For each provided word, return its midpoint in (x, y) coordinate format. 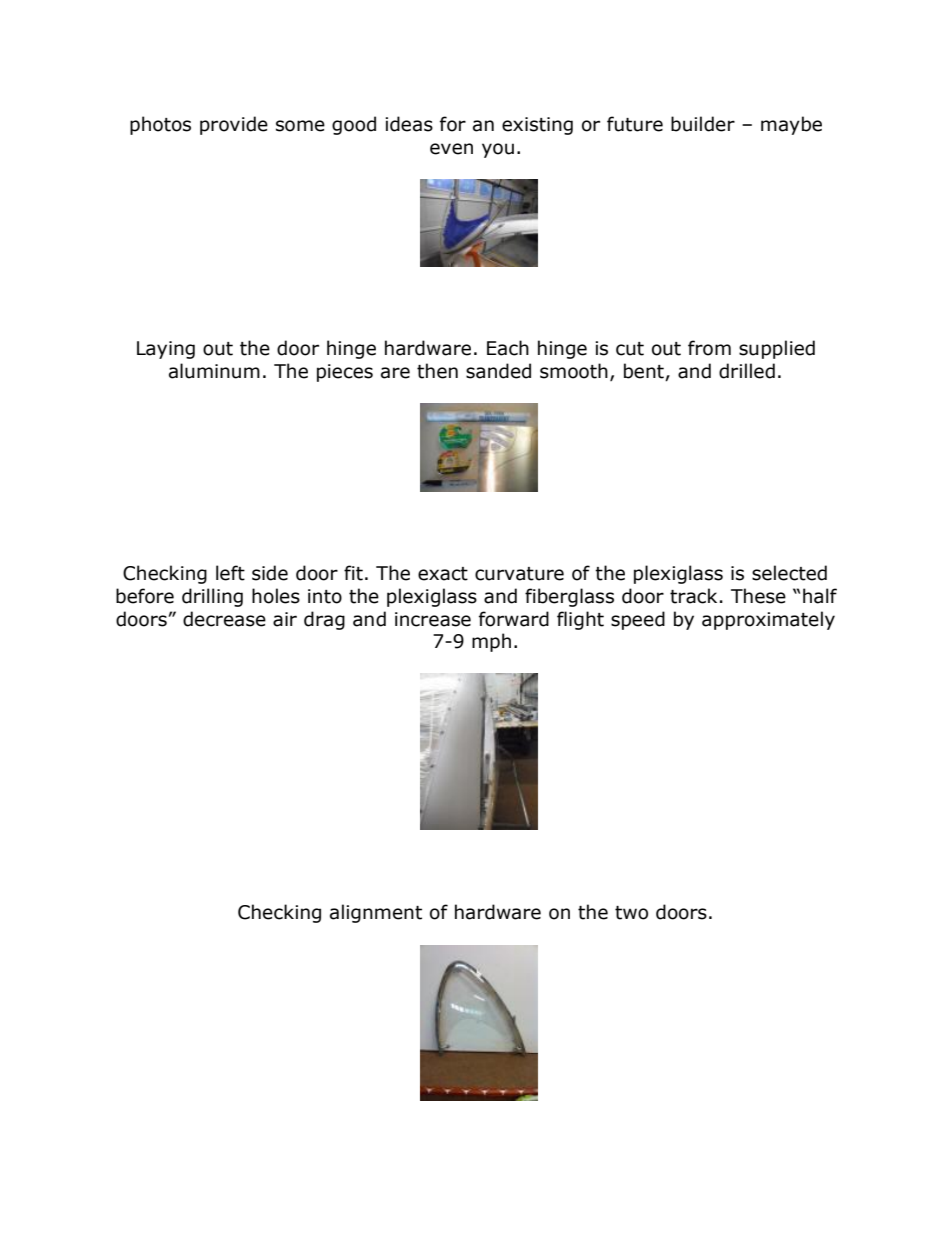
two (631, 913)
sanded (498, 371)
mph (491, 642)
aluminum (214, 371)
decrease (224, 619)
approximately (768, 620)
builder (703, 124)
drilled (747, 371)
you (498, 150)
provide (234, 125)
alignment (376, 913)
